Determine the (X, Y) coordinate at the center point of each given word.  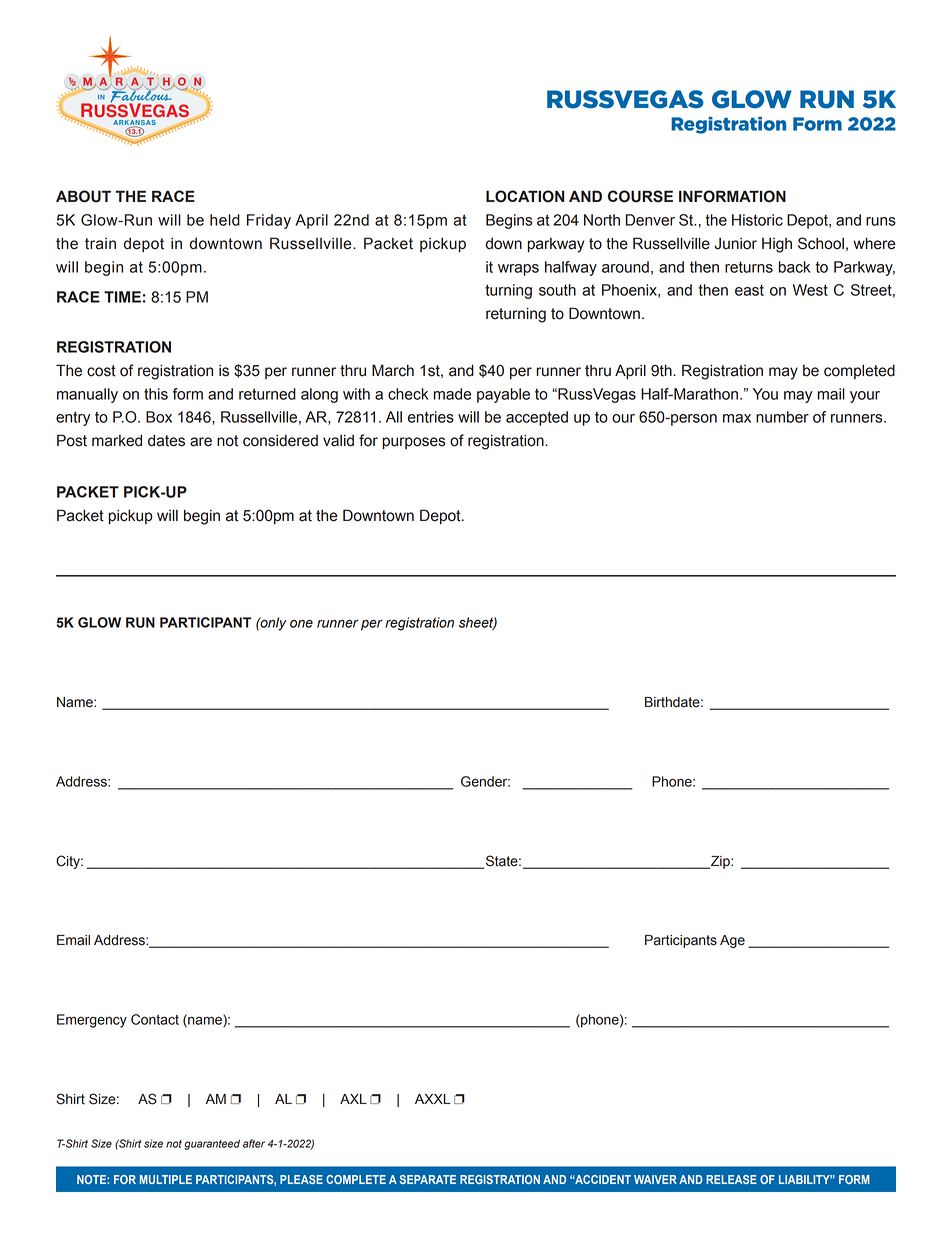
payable (503, 395)
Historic (757, 220)
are (201, 442)
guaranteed (212, 1144)
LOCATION (525, 196)
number (782, 417)
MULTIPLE (166, 1179)
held (225, 220)
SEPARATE (427, 1179)
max (737, 418)
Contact (155, 1019)
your (865, 397)
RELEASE (731, 1179)
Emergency (92, 1021)
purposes (413, 443)
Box (159, 417)
